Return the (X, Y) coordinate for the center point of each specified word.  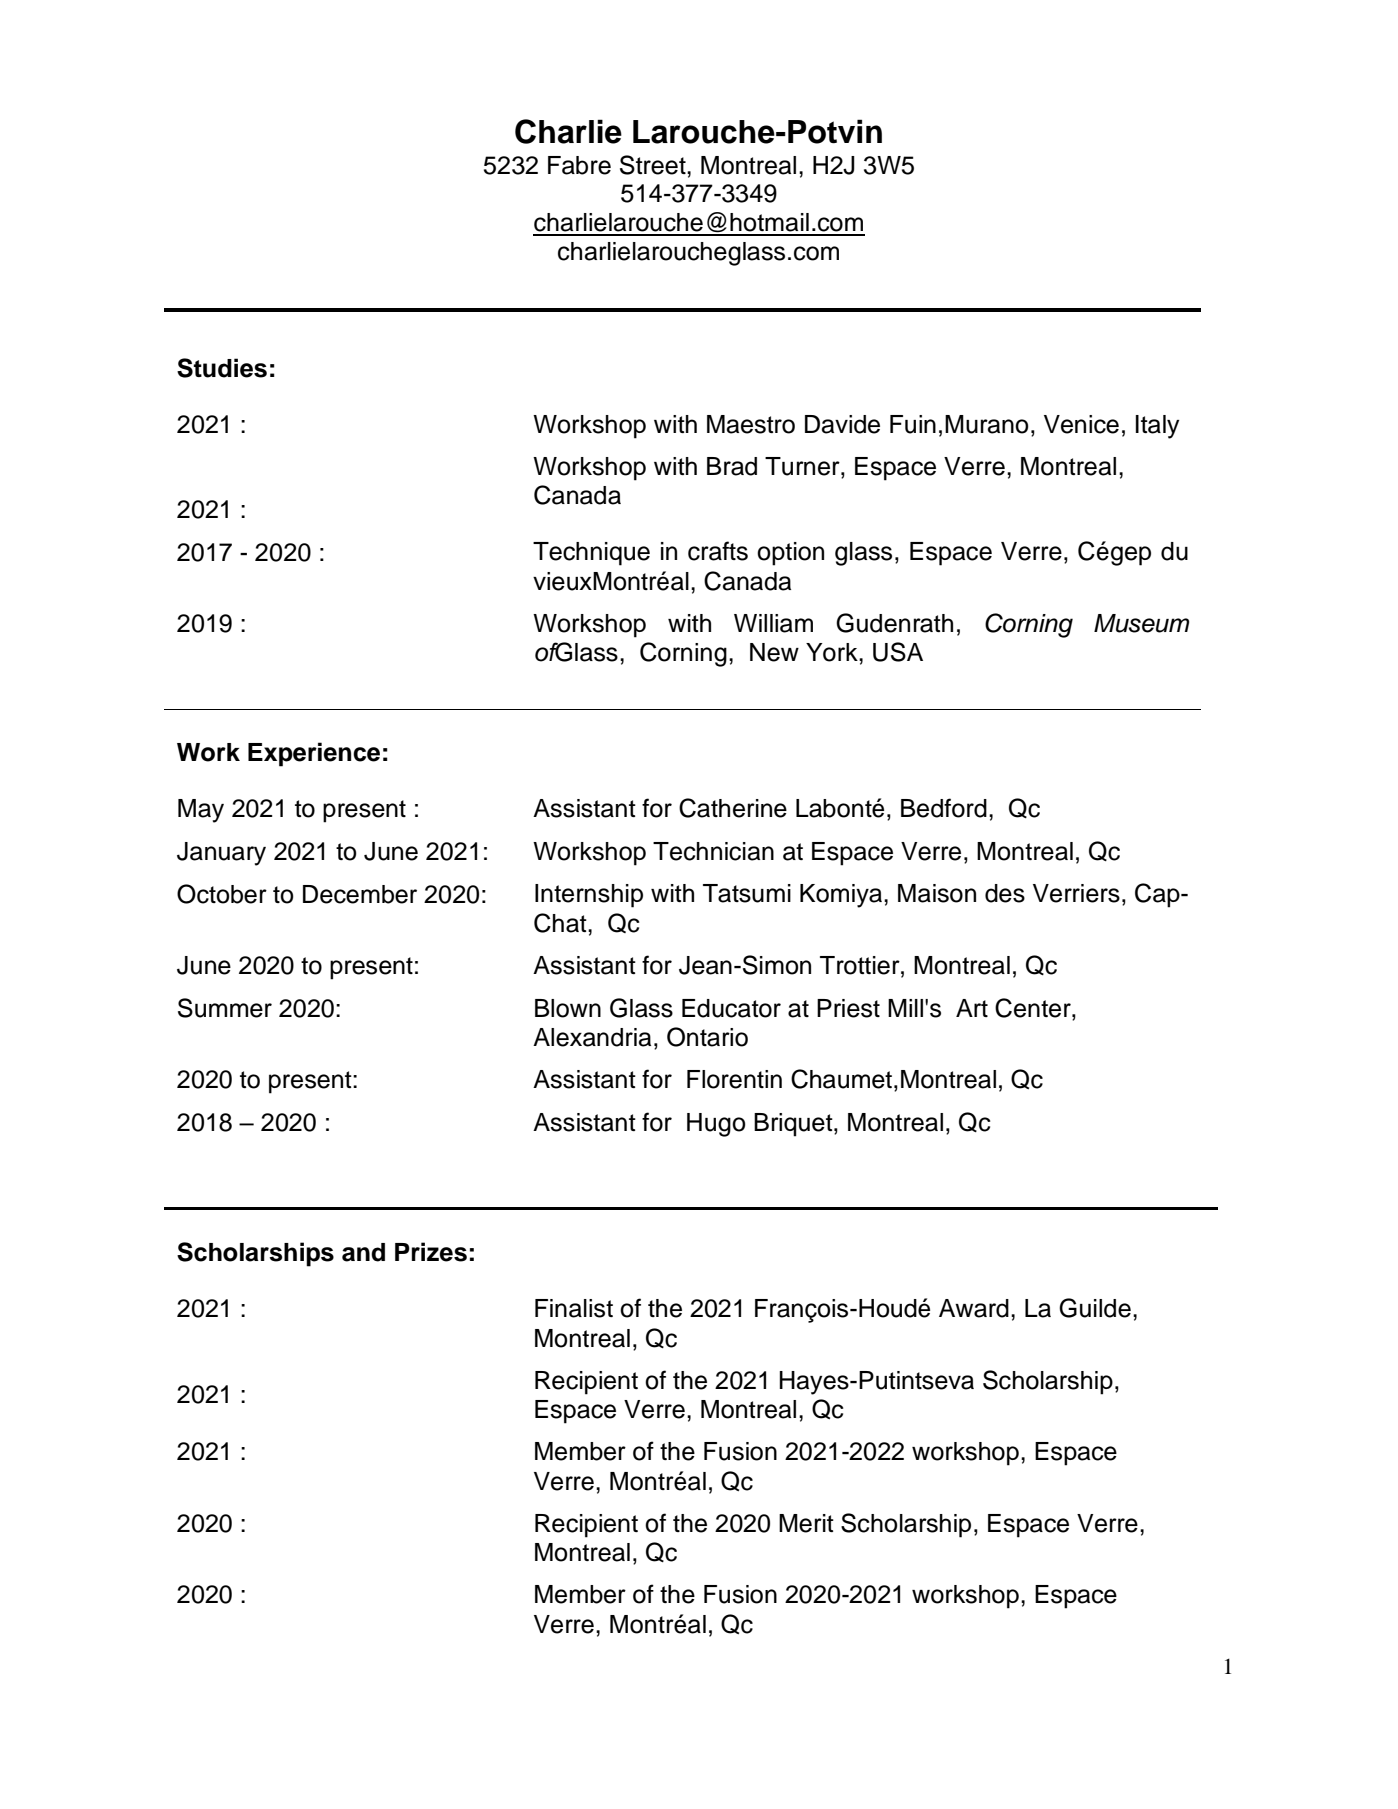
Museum (1141, 623)
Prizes (431, 1252)
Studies (222, 368)
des (1005, 893)
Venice (1081, 424)
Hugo (716, 1125)
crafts (718, 551)
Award (974, 1308)
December (360, 894)
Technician (713, 851)
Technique (591, 554)
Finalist (574, 1308)
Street (654, 165)
